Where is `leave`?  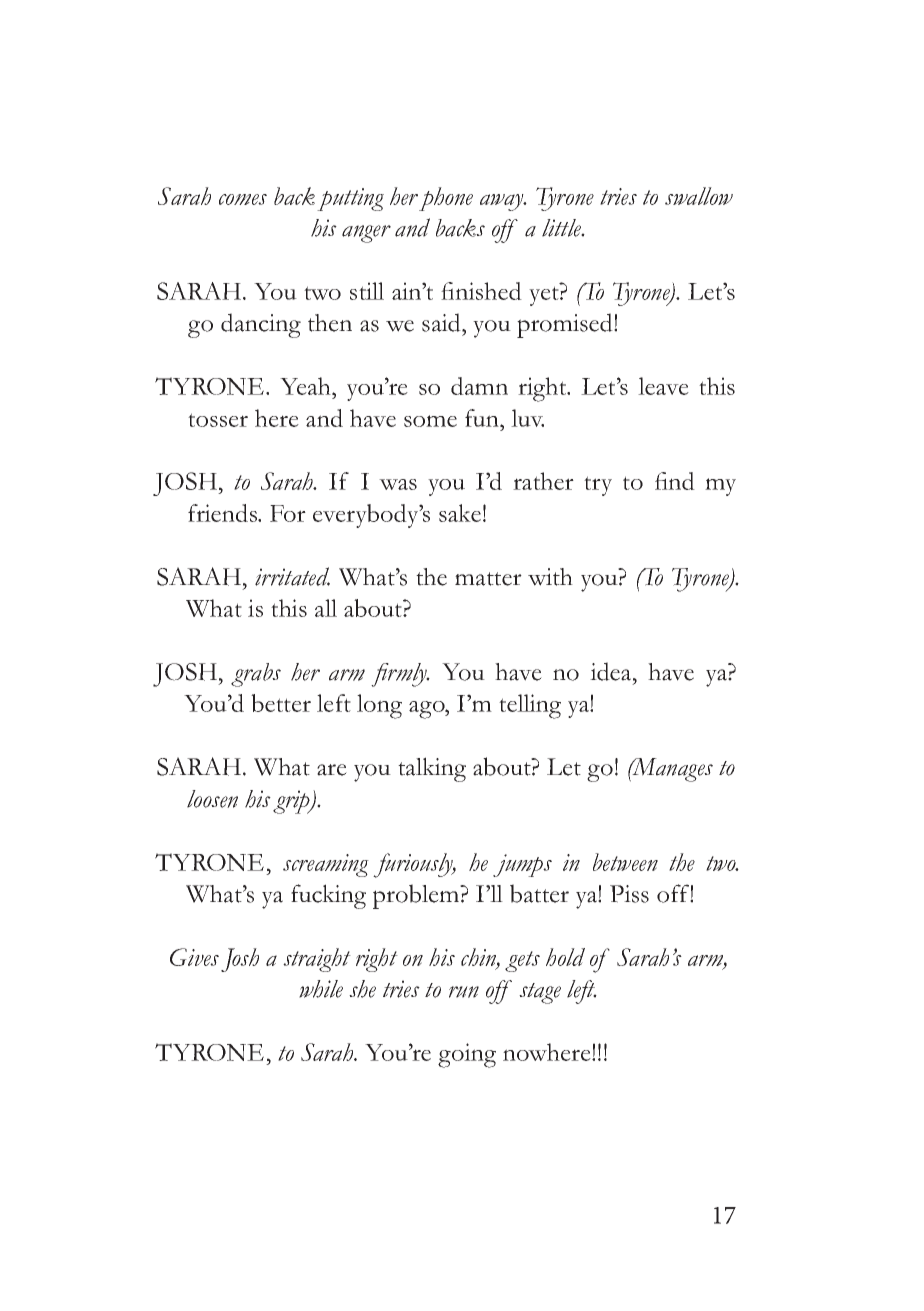
leave is located at coordinates (663, 386).
